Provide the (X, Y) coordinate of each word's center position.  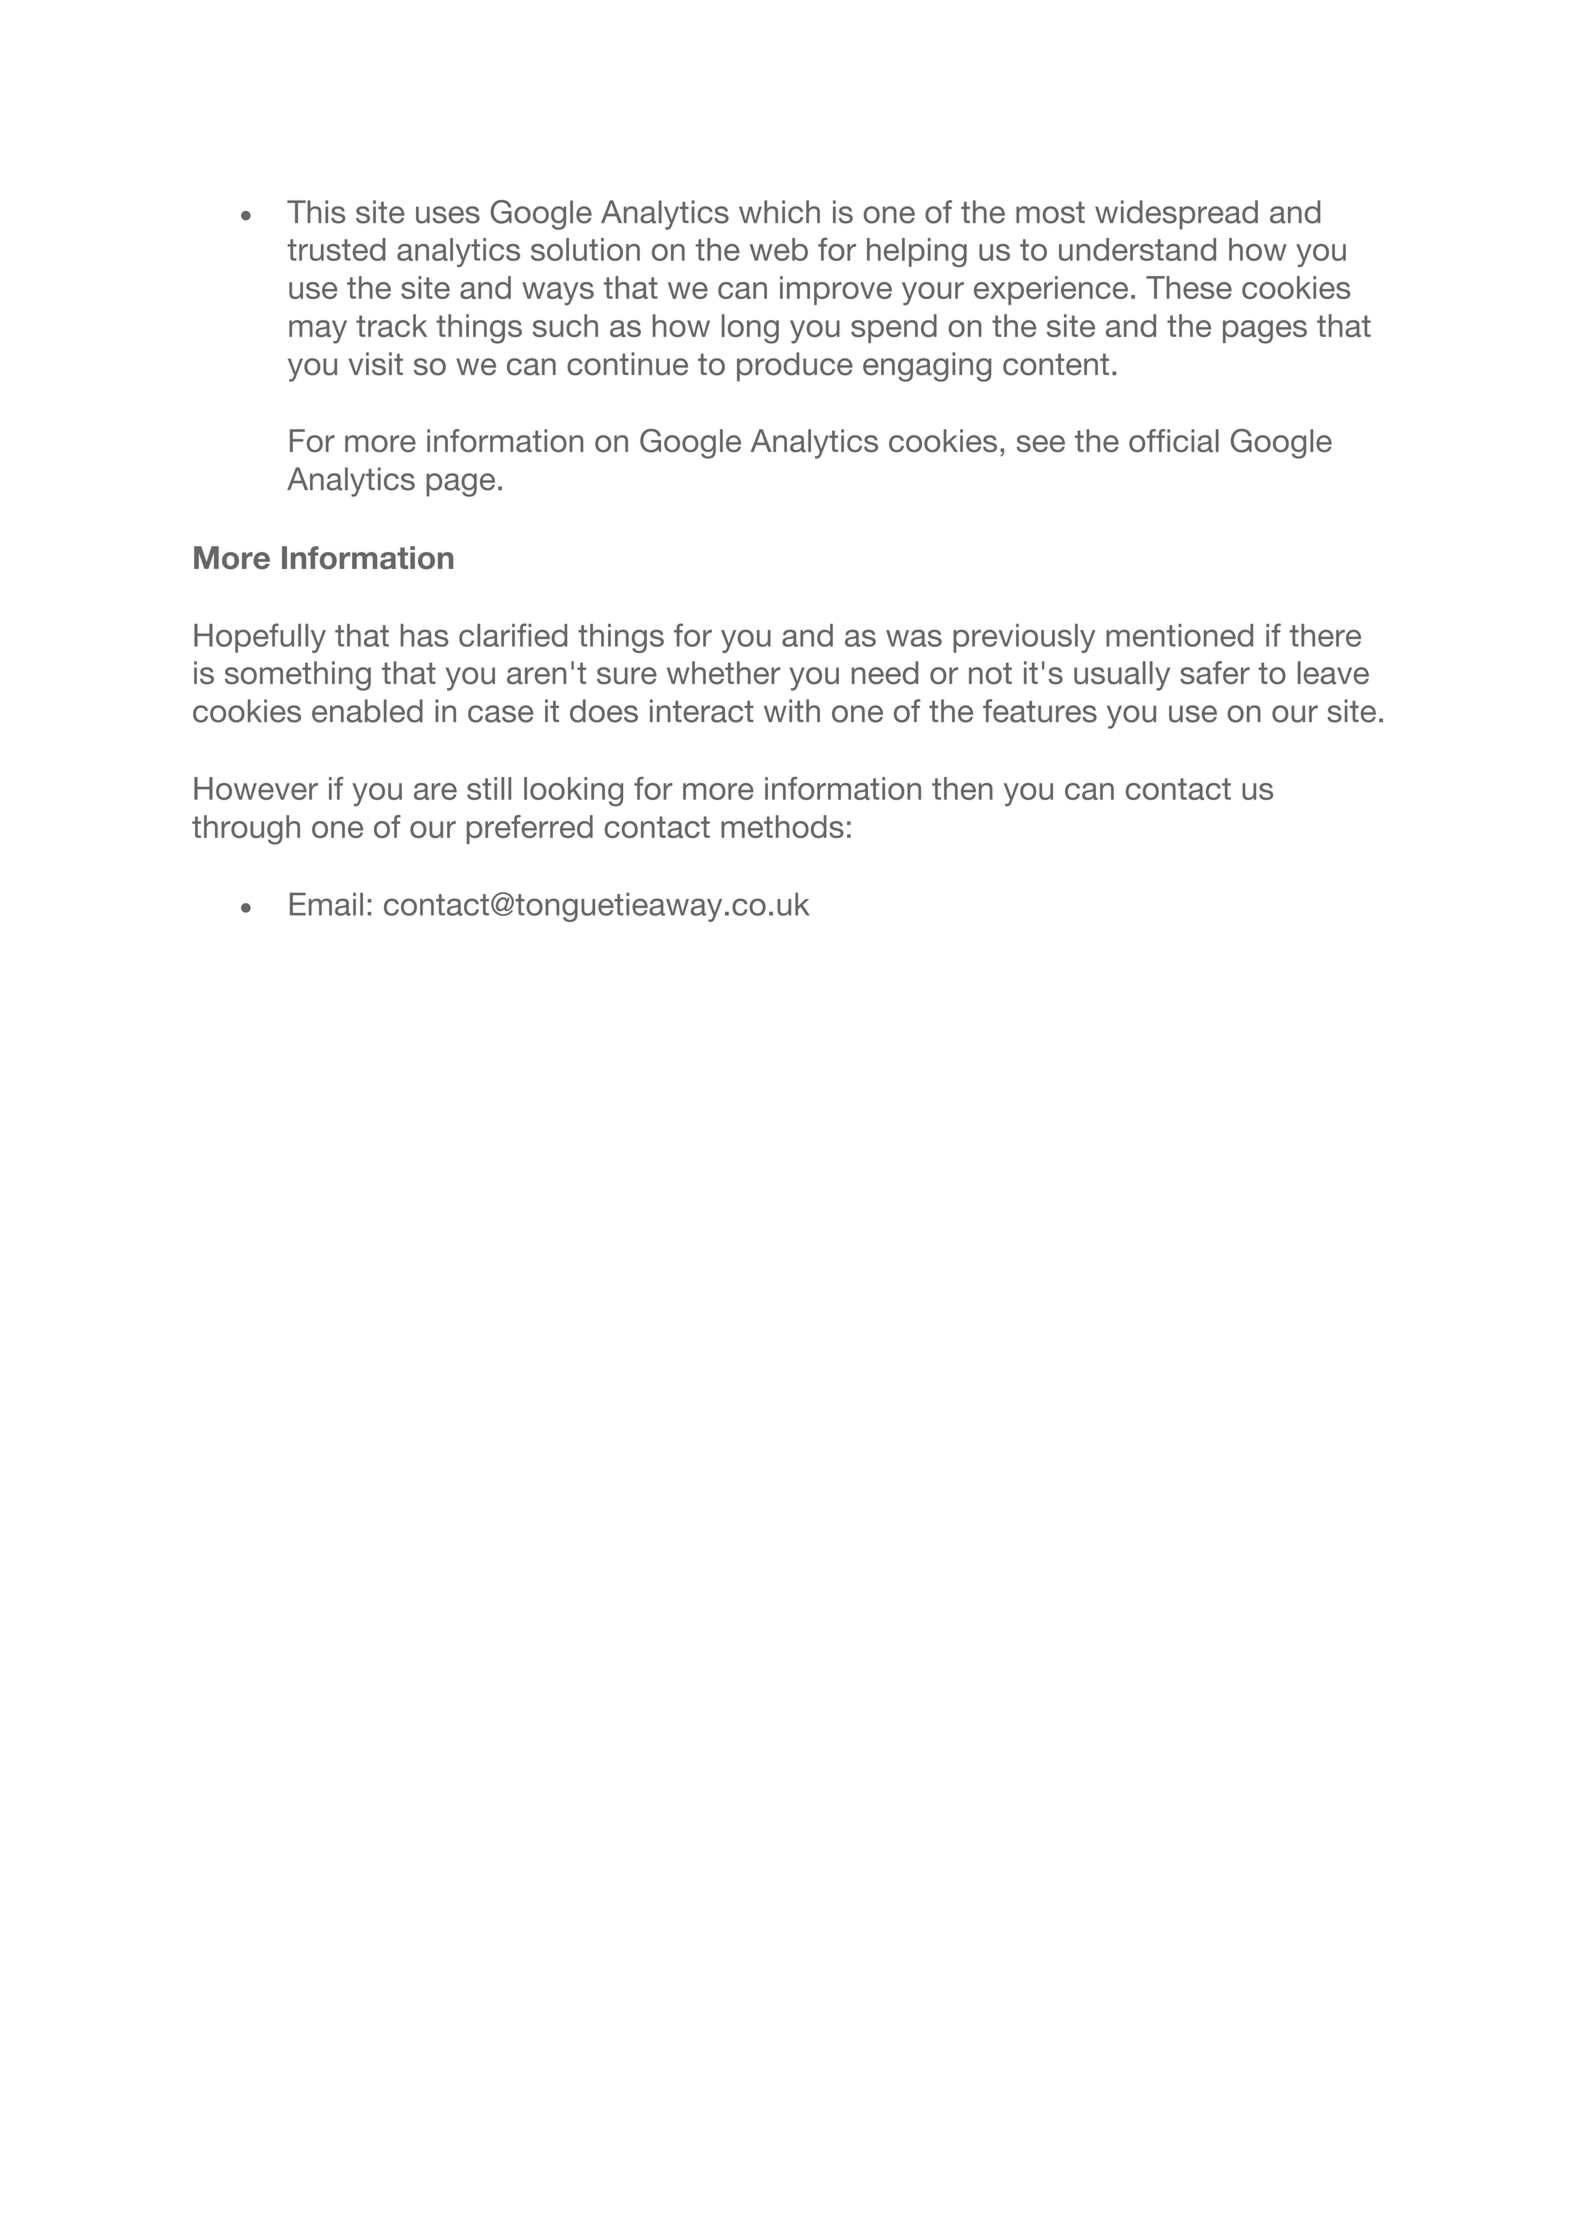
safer (1215, 673)
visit (376, 364)
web (779, 249)
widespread (1176, 215)
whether (723, 673)
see (1041, 444)
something (298, 676)
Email (326, 904)
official (1174, 440)
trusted (336, 249)
